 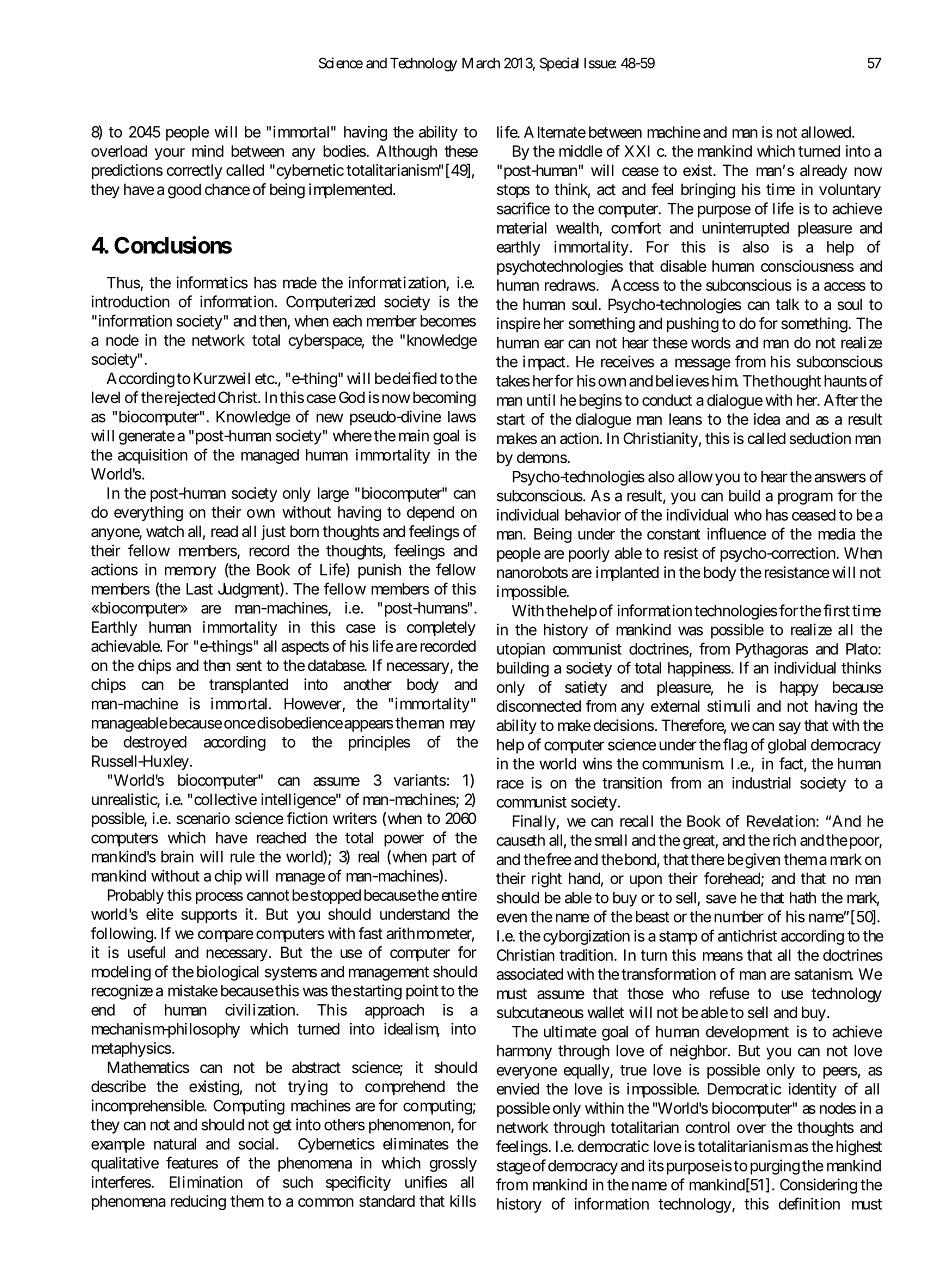 What do you see at coordinates (772, 650) in the document?
I see `Pythagoras` at bounding box center [772, 650].
